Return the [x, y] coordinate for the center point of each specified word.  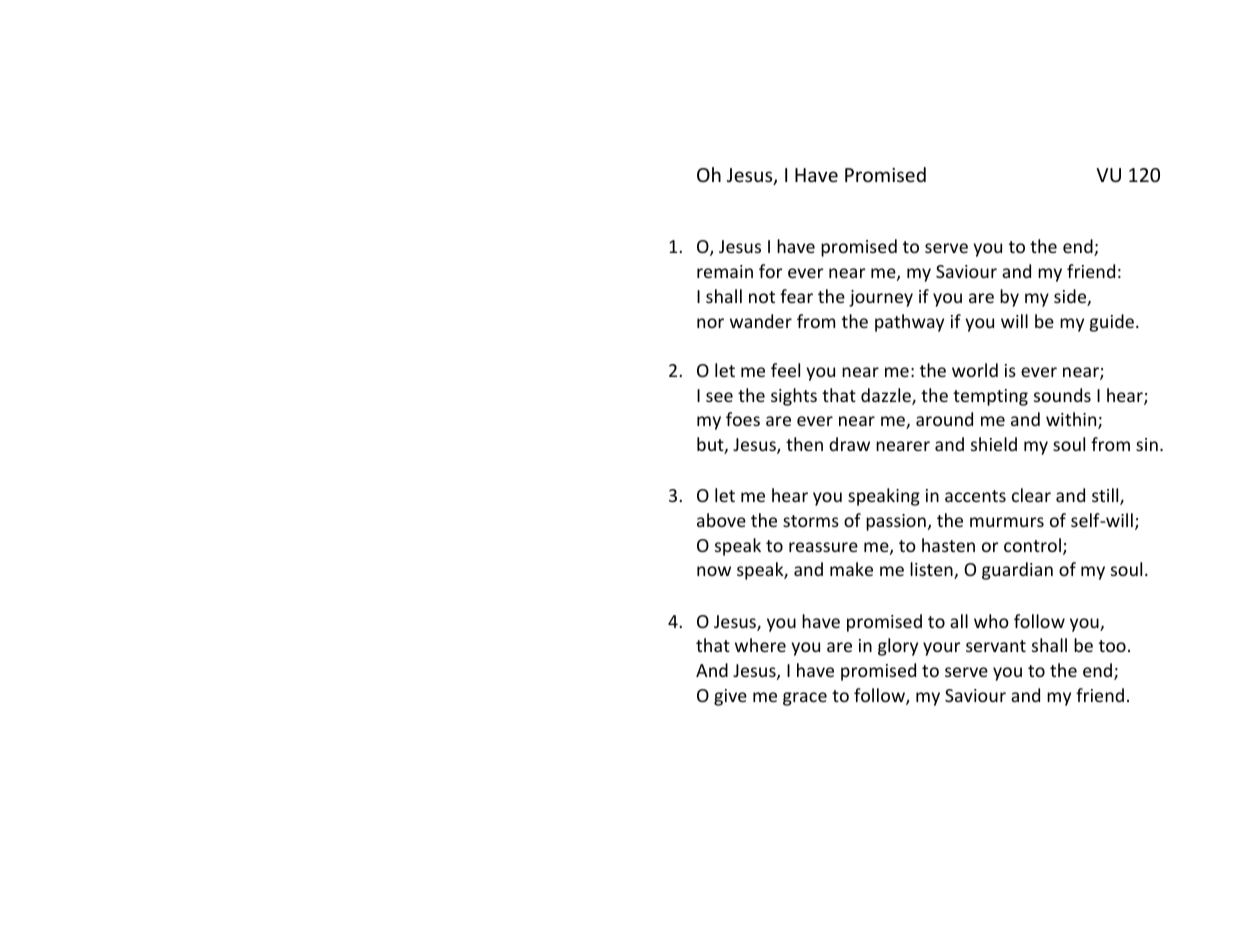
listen [932, 570]
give [730, 697]
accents [975, 496]
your [941, 649]
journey [881, 298]
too [1112, 646]
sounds [1062, 395]
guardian [1017, 571]
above [721, 520]
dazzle [887, 396]
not [762, 297]
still [1106, 496]
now [714, 571]
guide [1112, 323]
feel [785, 370]
